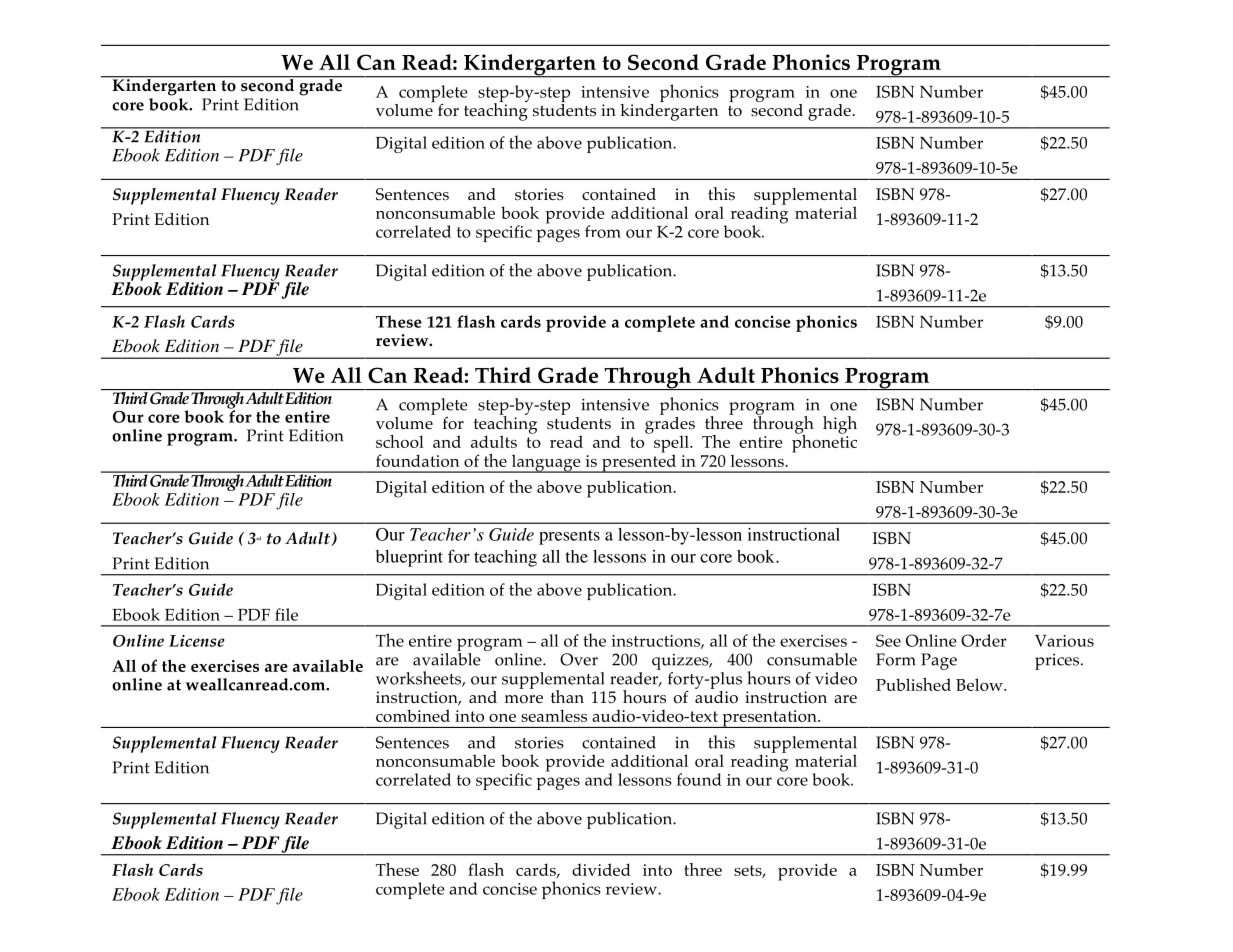  I want to click on spell, so click(672, 445).
